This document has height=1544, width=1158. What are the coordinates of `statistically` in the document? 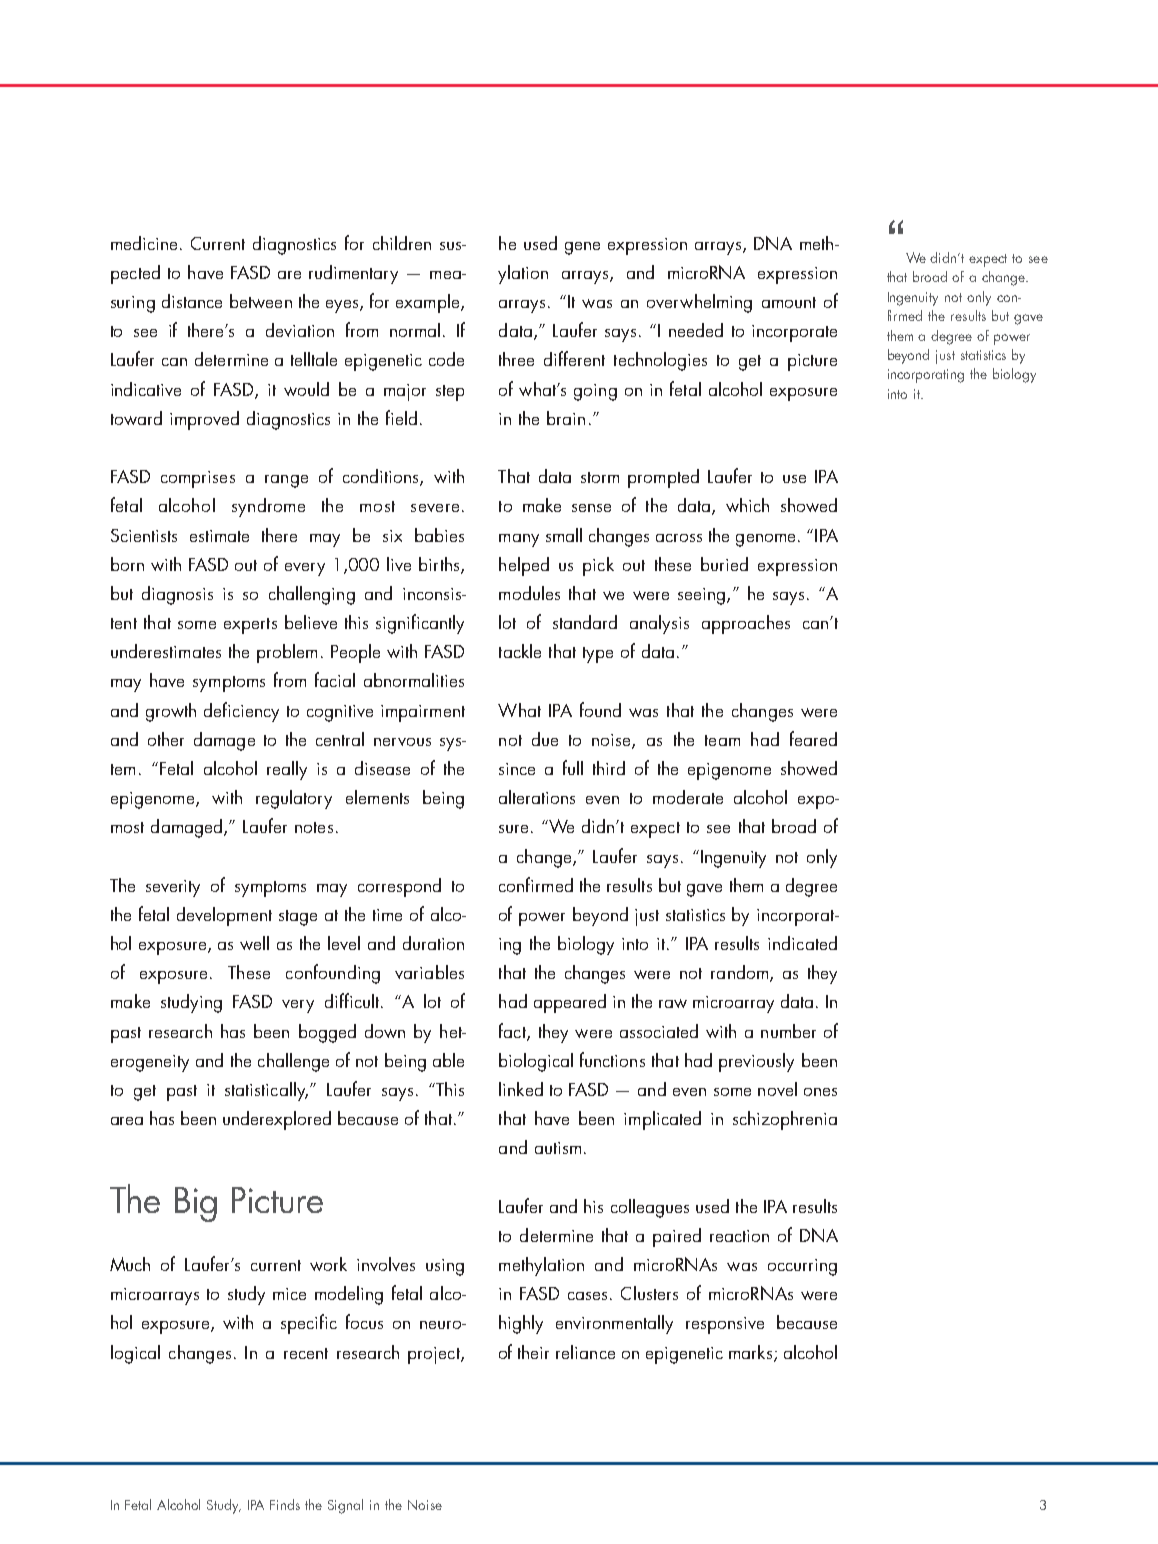 It's located at (266, 1091).
